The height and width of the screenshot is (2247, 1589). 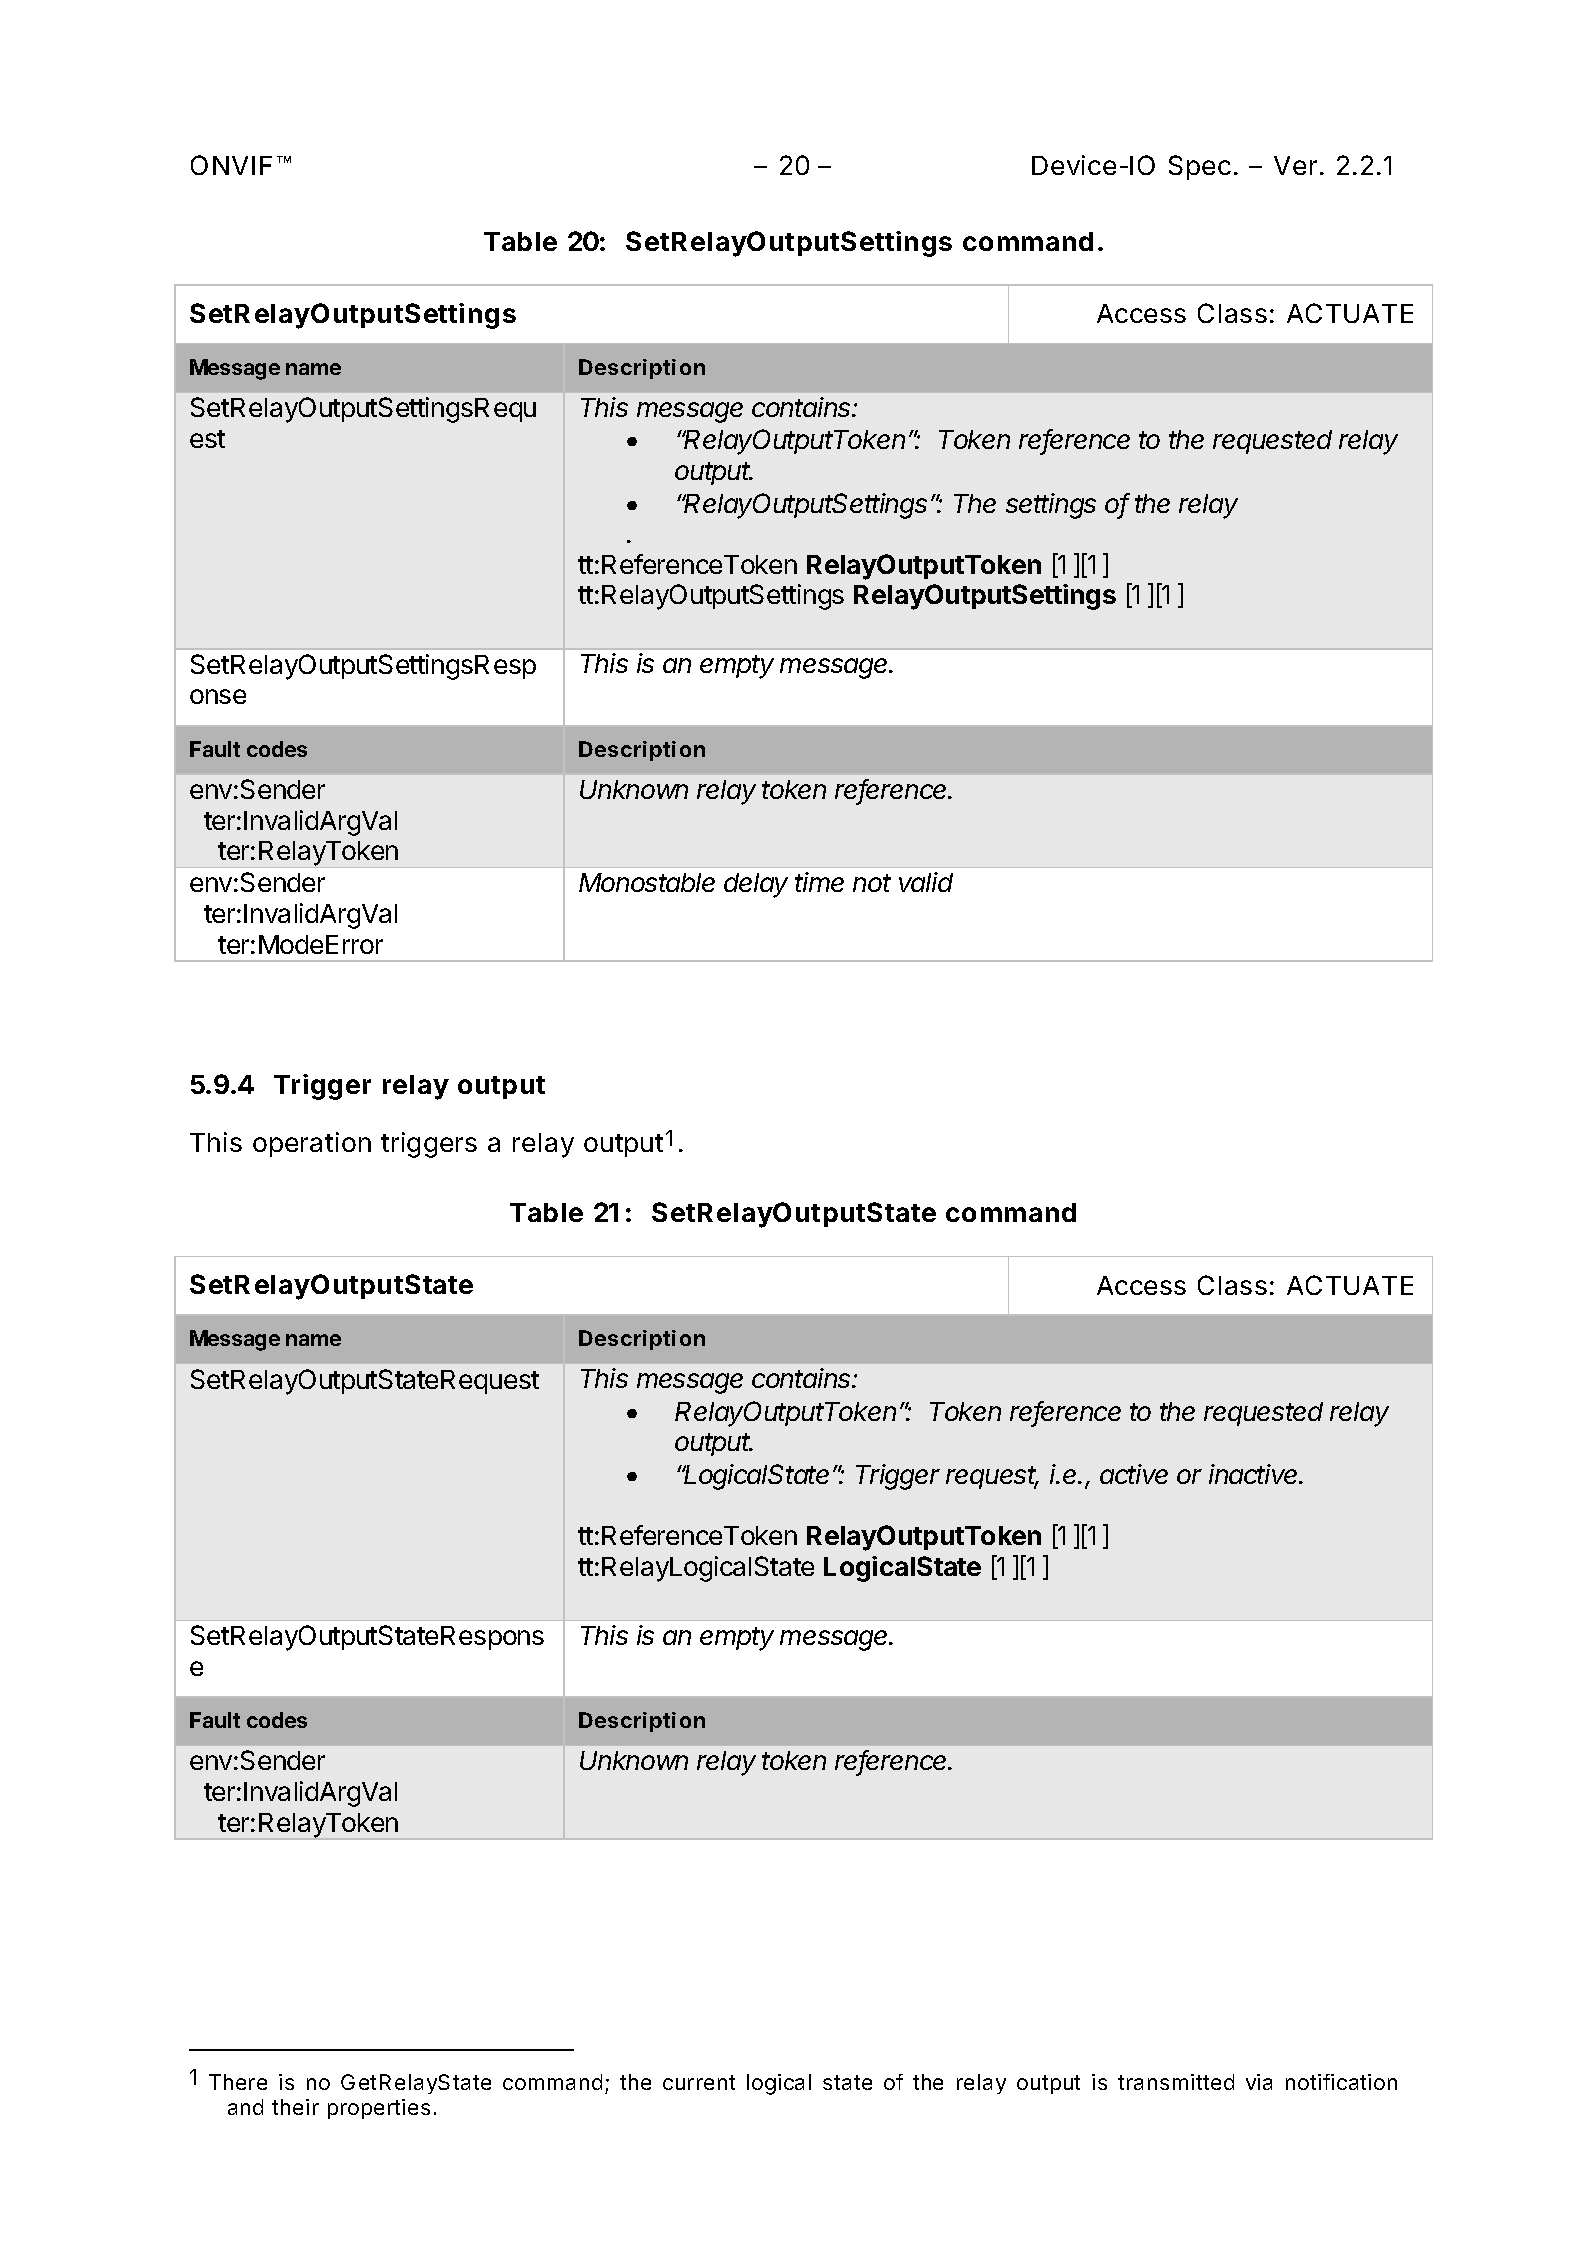 I want to click on transmitted, so click(x=1176, y=2082).
